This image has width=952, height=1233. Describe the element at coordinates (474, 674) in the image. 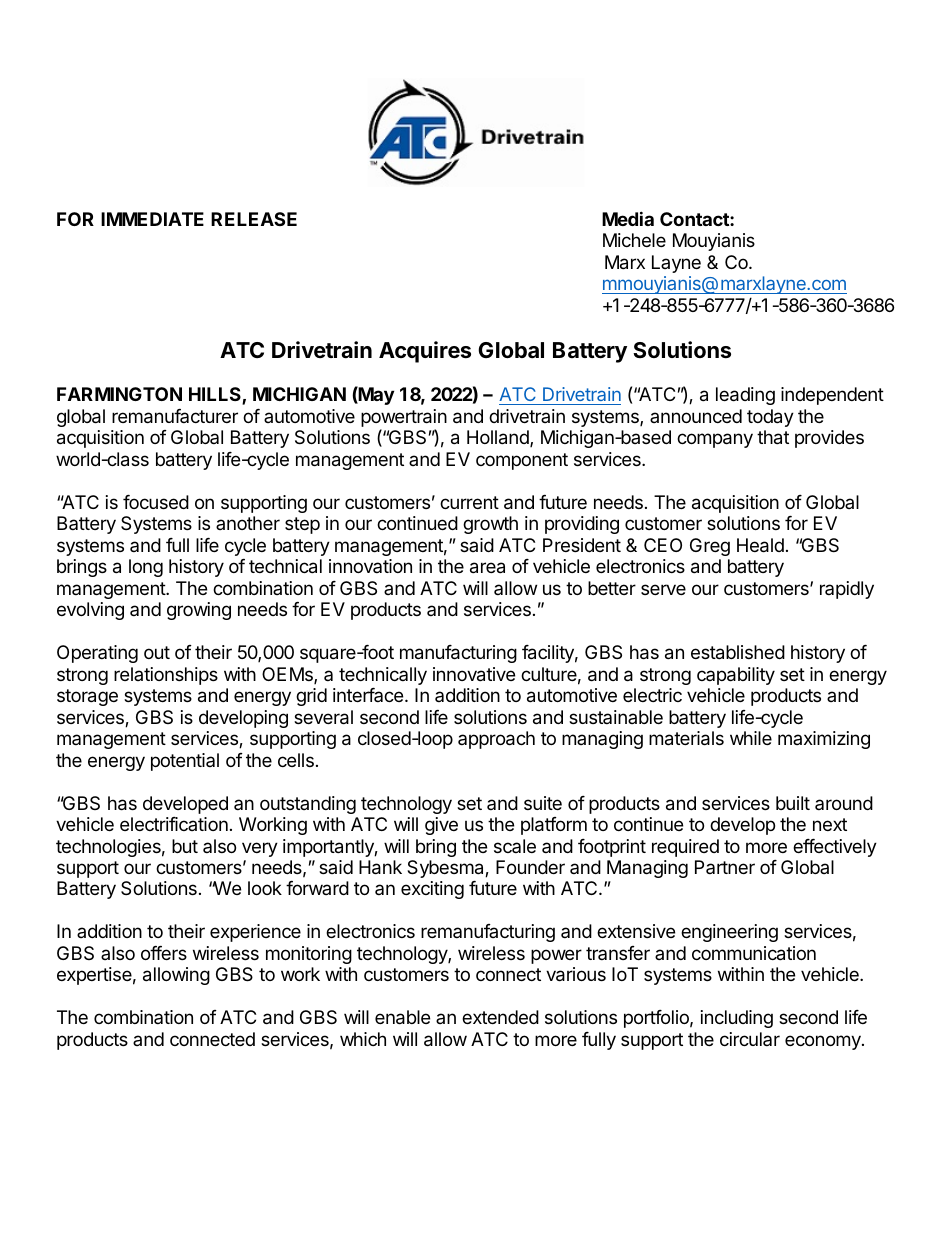

I see `innovative` at that location.
